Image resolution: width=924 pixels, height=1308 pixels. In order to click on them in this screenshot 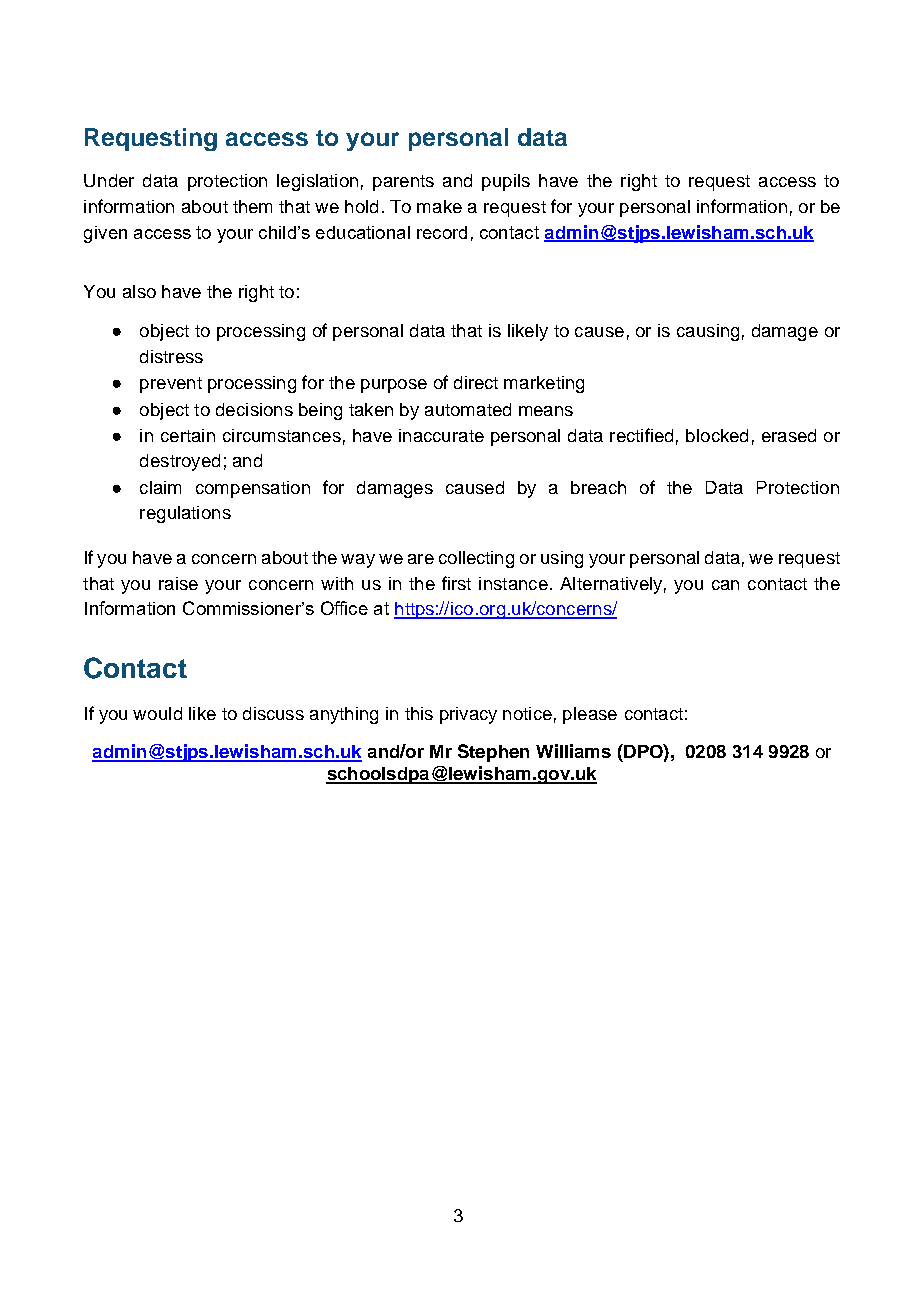, I will do `click(252, 206)`.
